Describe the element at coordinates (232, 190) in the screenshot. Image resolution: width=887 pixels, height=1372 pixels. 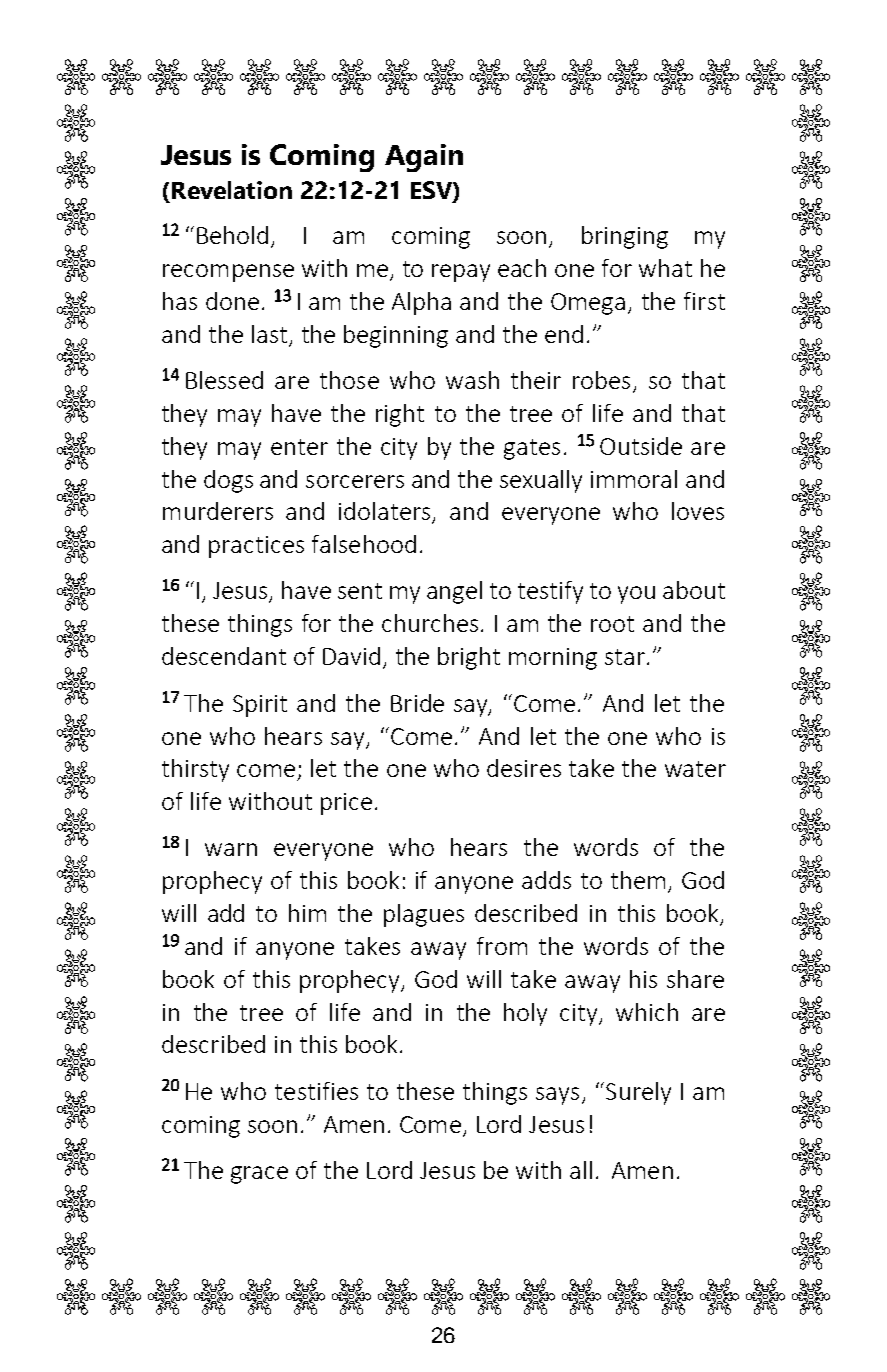
I see `Revelation` at that location.
